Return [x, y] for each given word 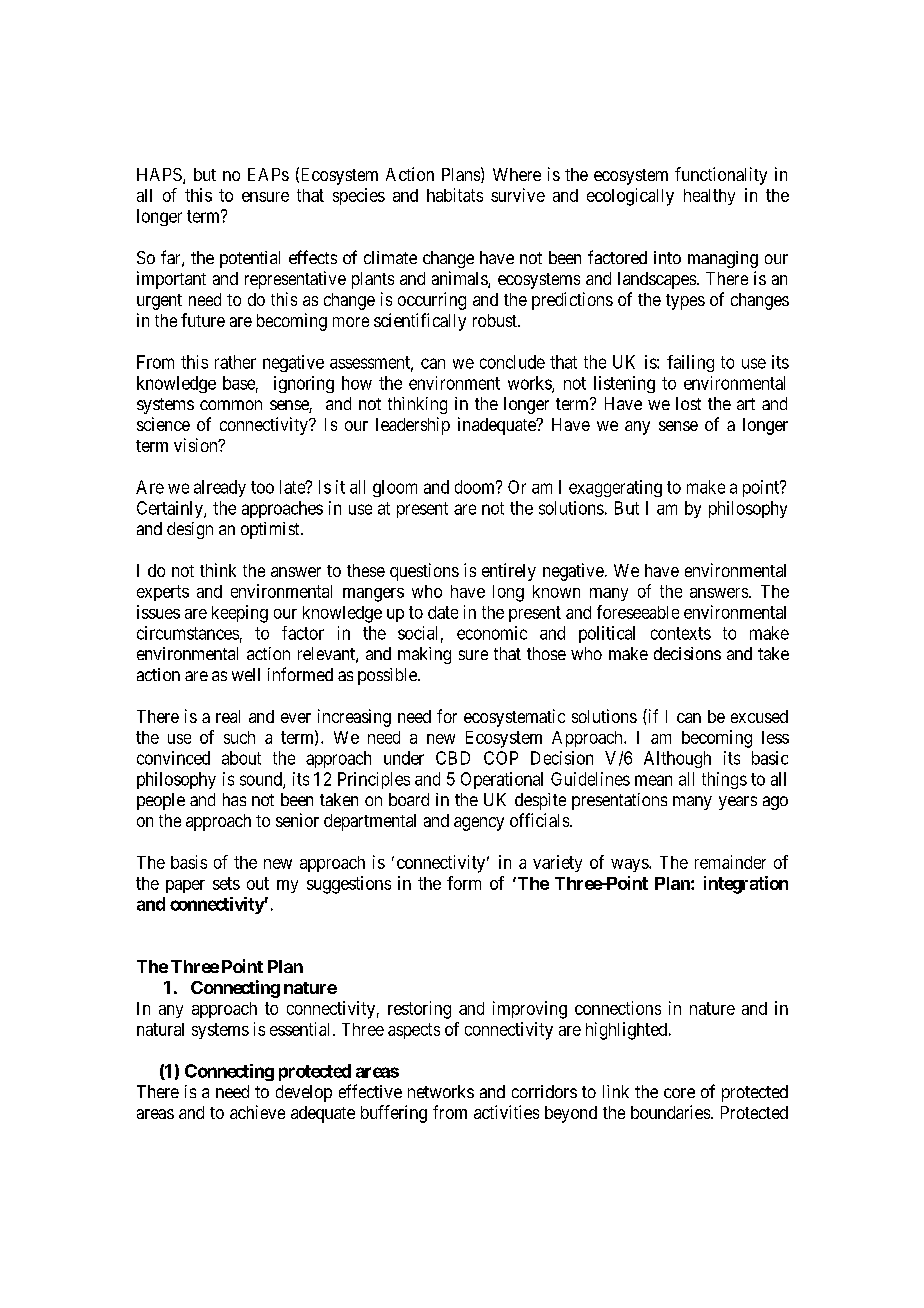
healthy [709, 197]
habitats [455, 195]
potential [250, 259]
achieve [257, 1112]
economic [492, 633]
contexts [681, 633]
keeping [240, 614]
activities [506, 1112]
